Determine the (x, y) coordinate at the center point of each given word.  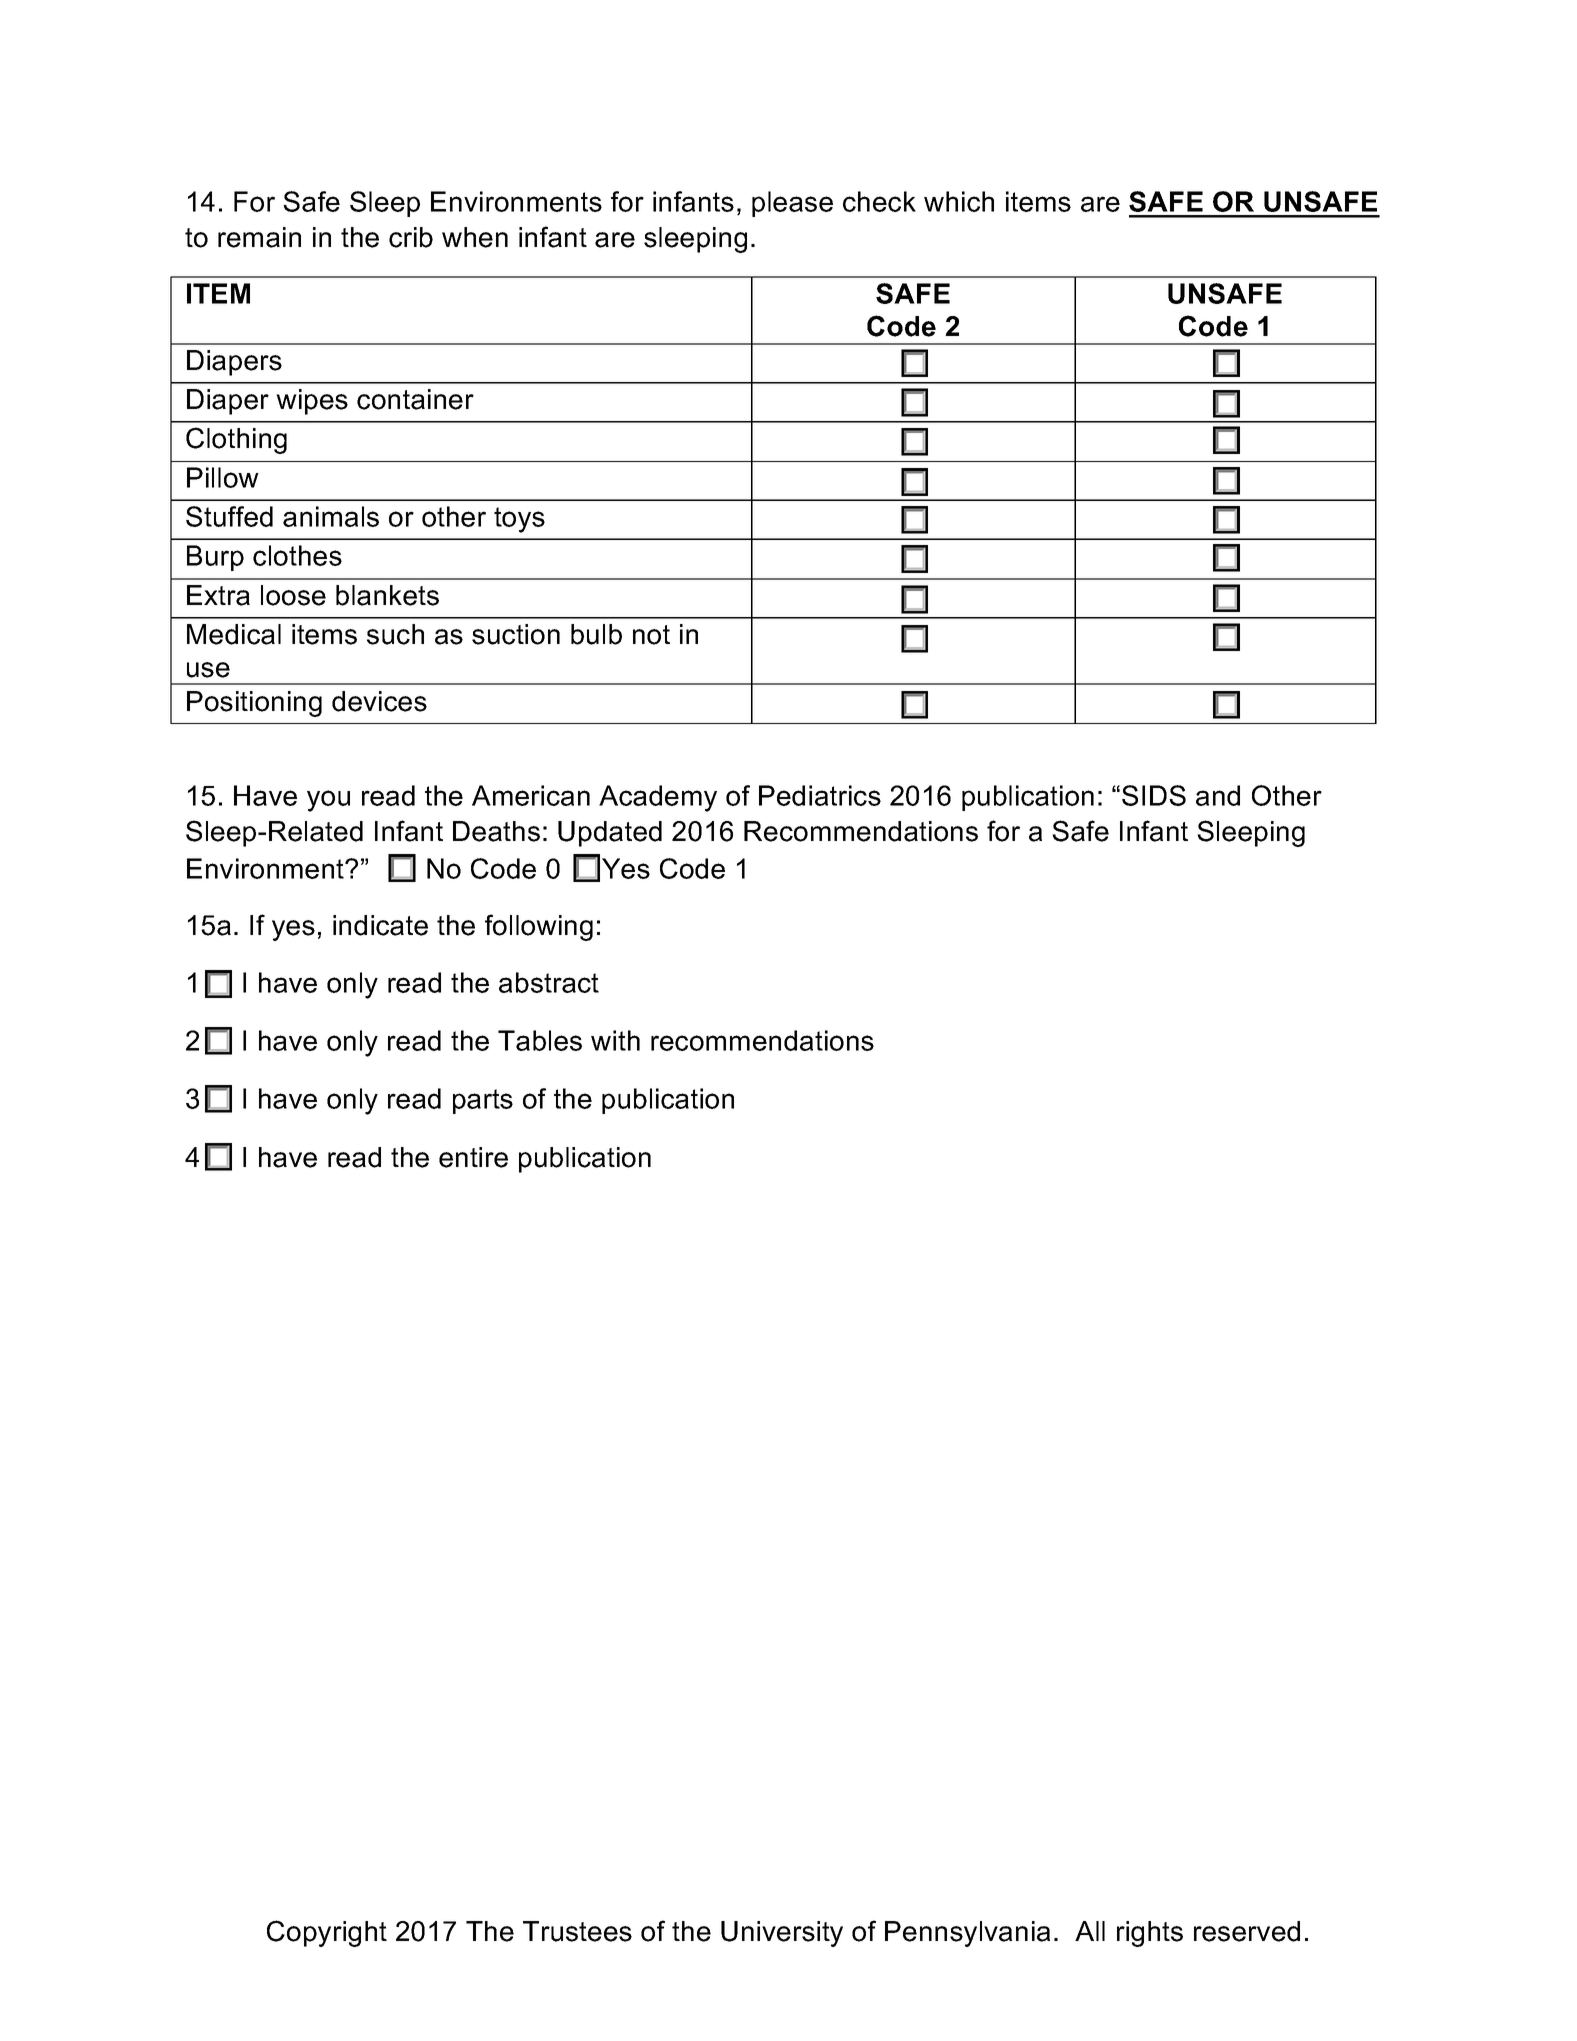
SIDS (1154, 795)
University (782, 1934)
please (792, 204)
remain (259, 237)
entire (473, 1157)
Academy (658, 798)
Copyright (327, 1933)
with (615, 1040)
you (328, 801)
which (959, 201)
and (1218, 795)
